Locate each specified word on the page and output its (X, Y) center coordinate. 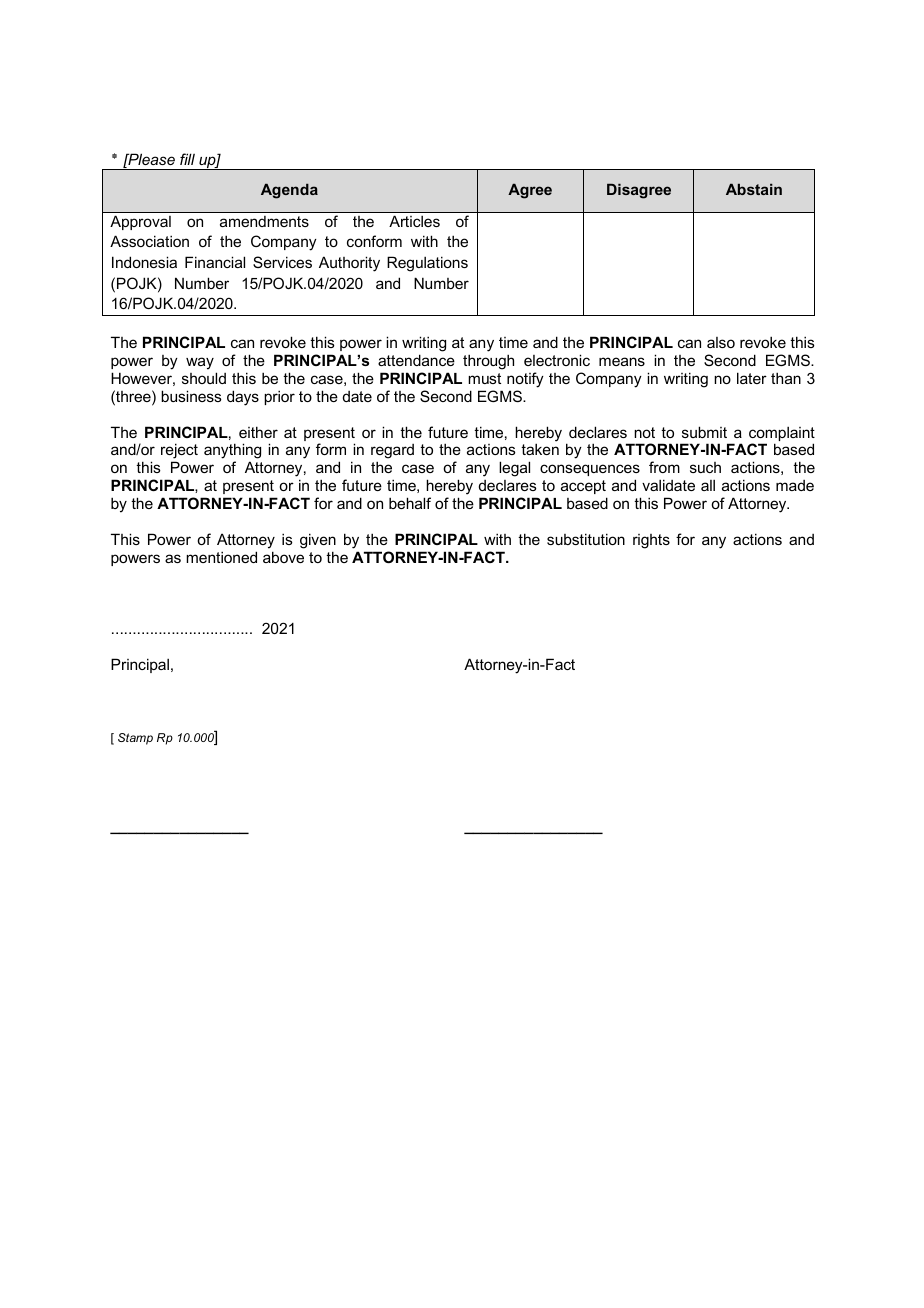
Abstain (754, 189)
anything (232, 451)
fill (187, 159)
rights (651, 541)
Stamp (135, 739)
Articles (414, 221)
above (283, 557)
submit (704, 432)
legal (514, 469)
